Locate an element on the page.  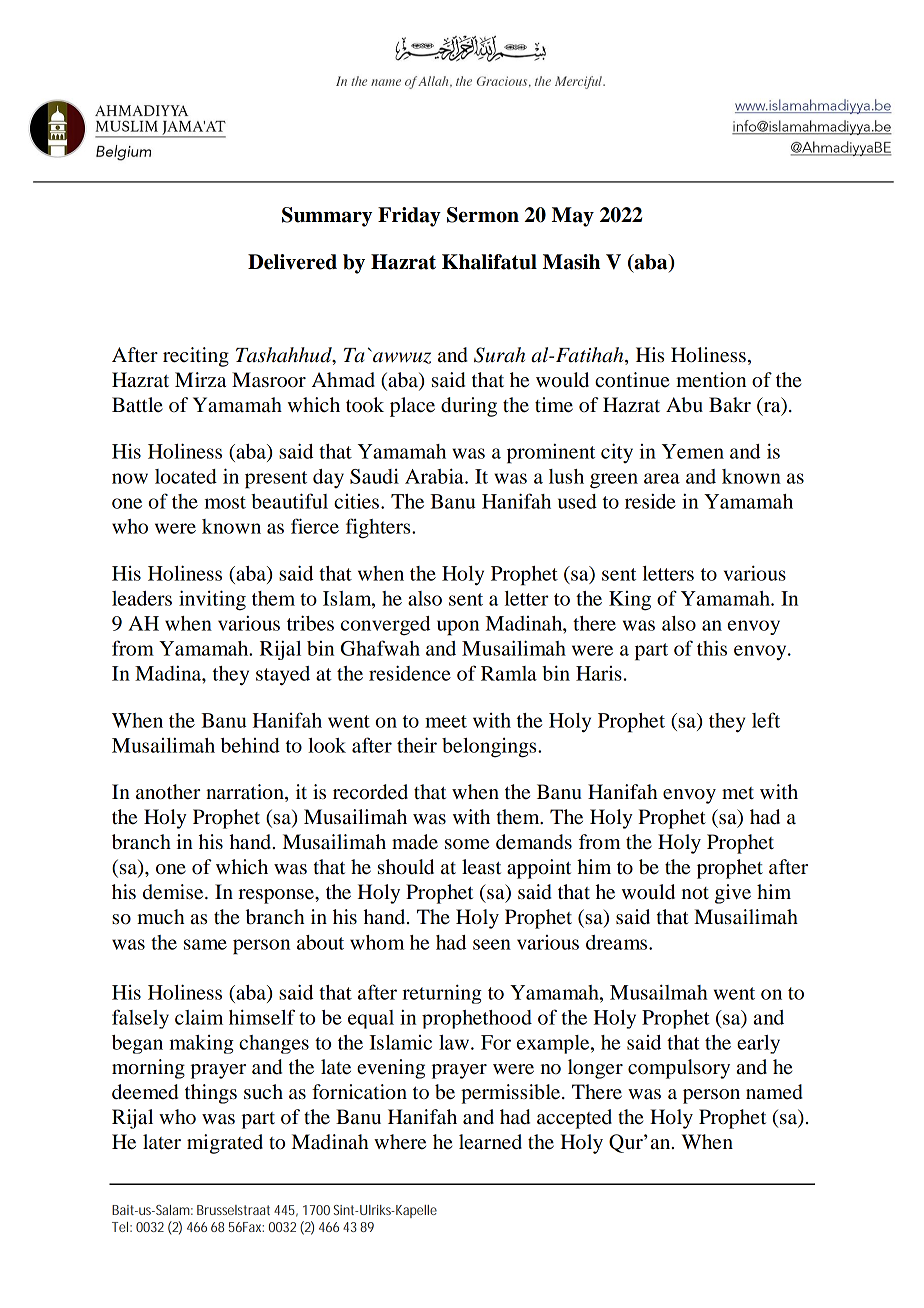
give is located at coordinates (733, 894).
